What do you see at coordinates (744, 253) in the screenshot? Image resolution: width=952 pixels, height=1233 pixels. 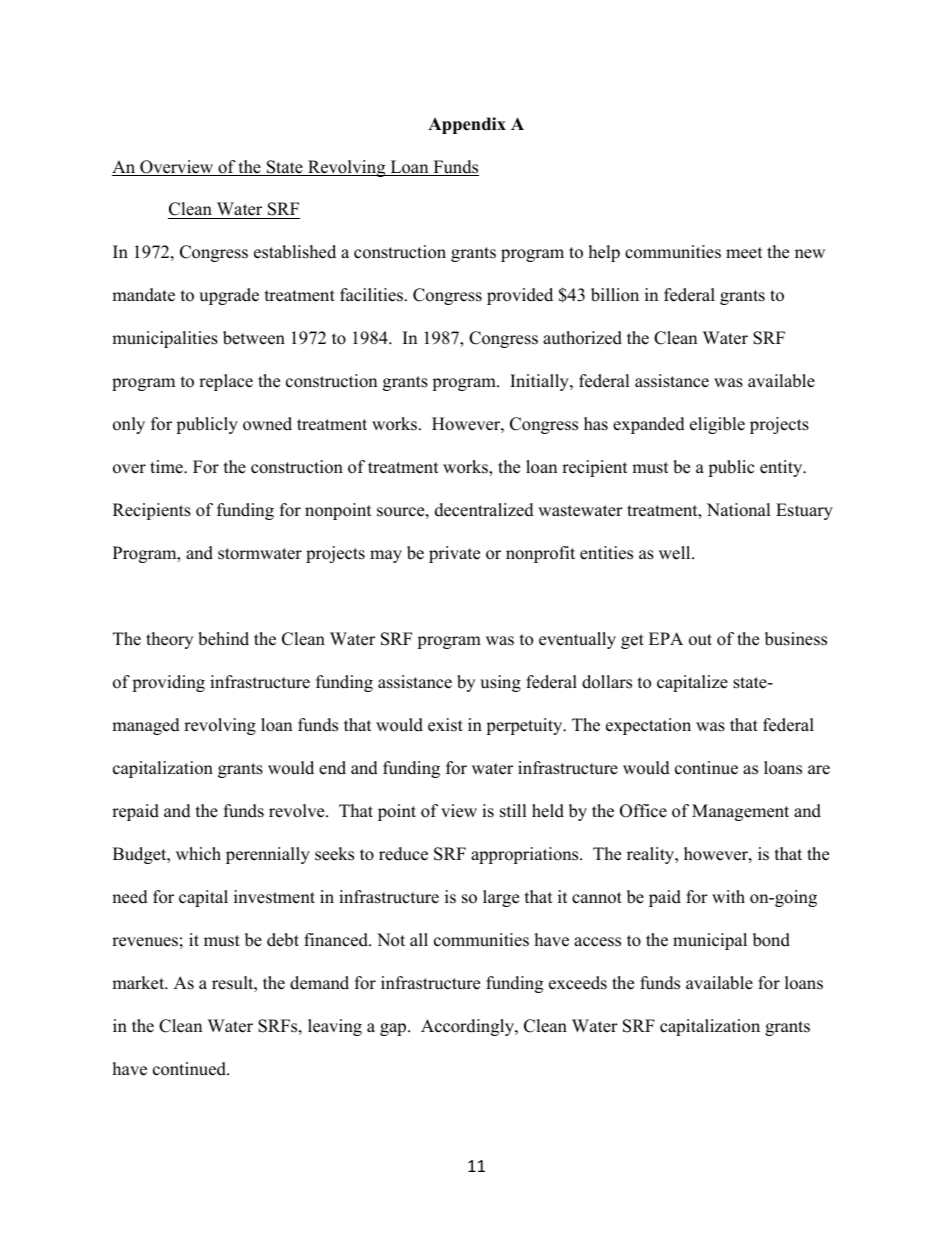 I see `meet` at bounding box center [744, 253].
